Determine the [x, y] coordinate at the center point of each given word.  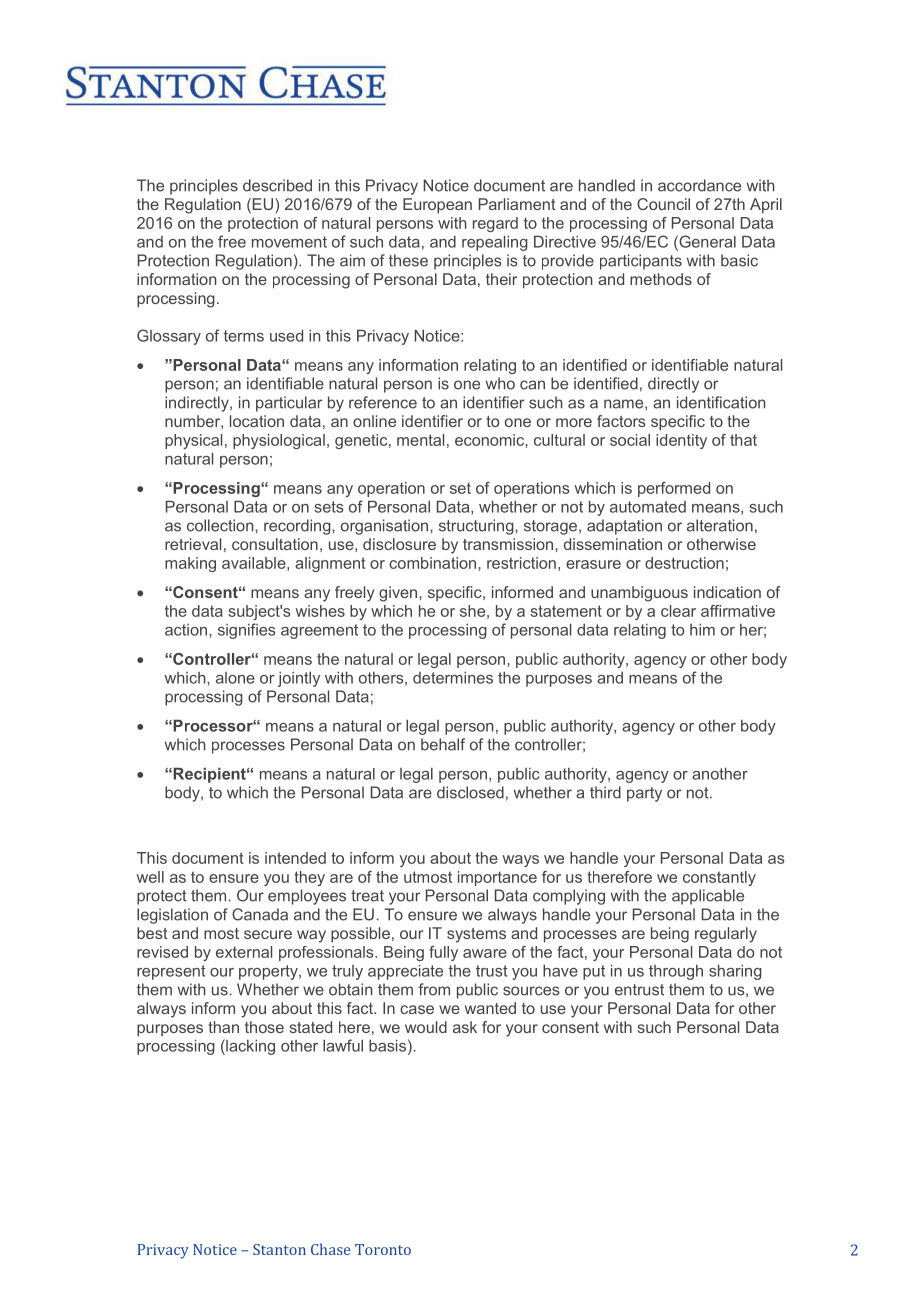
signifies [246, 631]
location [257, 421]
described [277, 185]
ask [465, 1027]
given [399, 594]
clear [678, 611]
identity [681, 441]
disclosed [470, 792]
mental [420, 440]
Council [663, 204]
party [644, 794]
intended [295, 858]
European [437, 206]
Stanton [279, 1249]
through [676, 972]
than [223, 1027]
